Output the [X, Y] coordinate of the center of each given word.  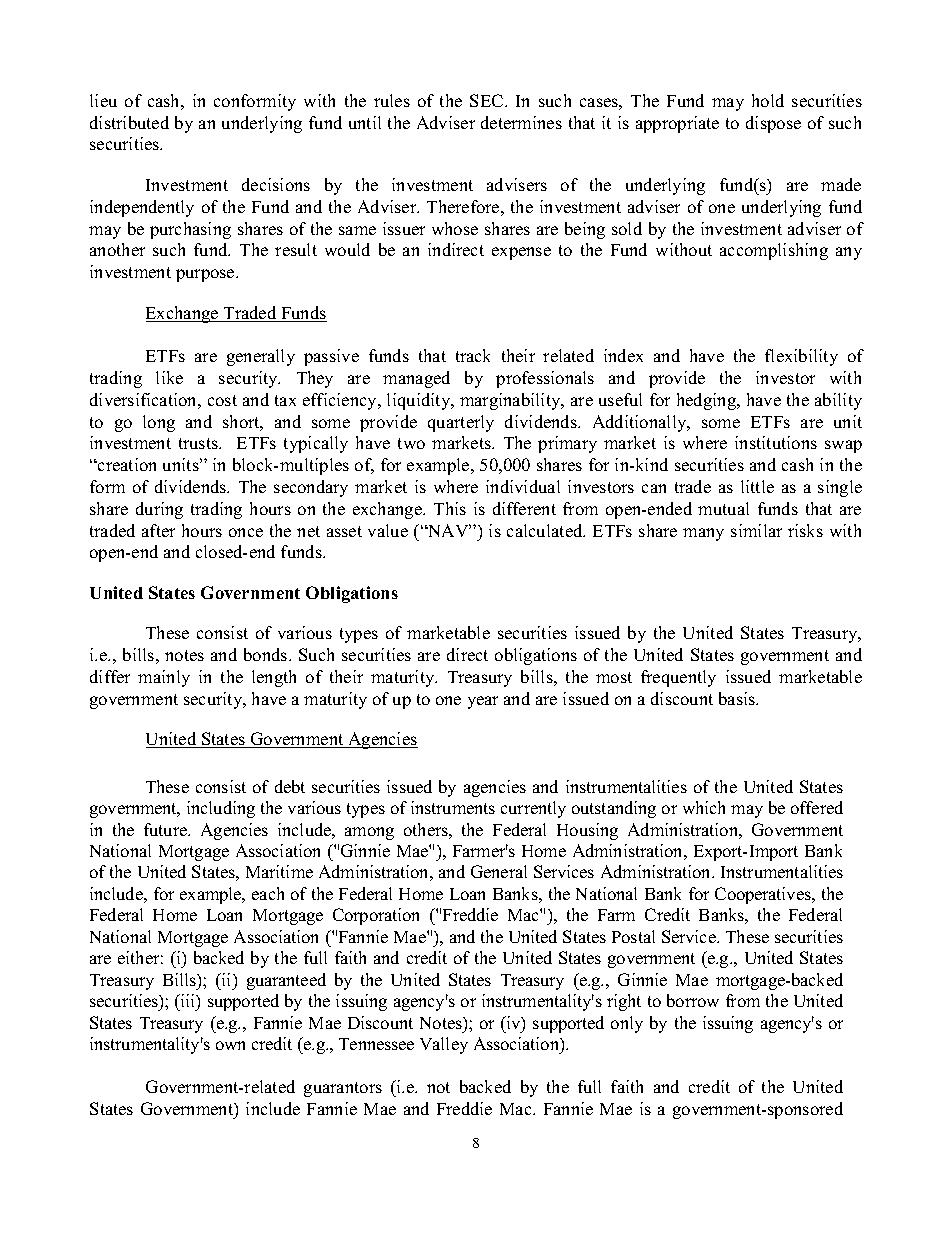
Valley [444, 1045]
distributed [129, 122]
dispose [773, 124]
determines [521, 122]
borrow [693, 1000]
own [230, 1045]
